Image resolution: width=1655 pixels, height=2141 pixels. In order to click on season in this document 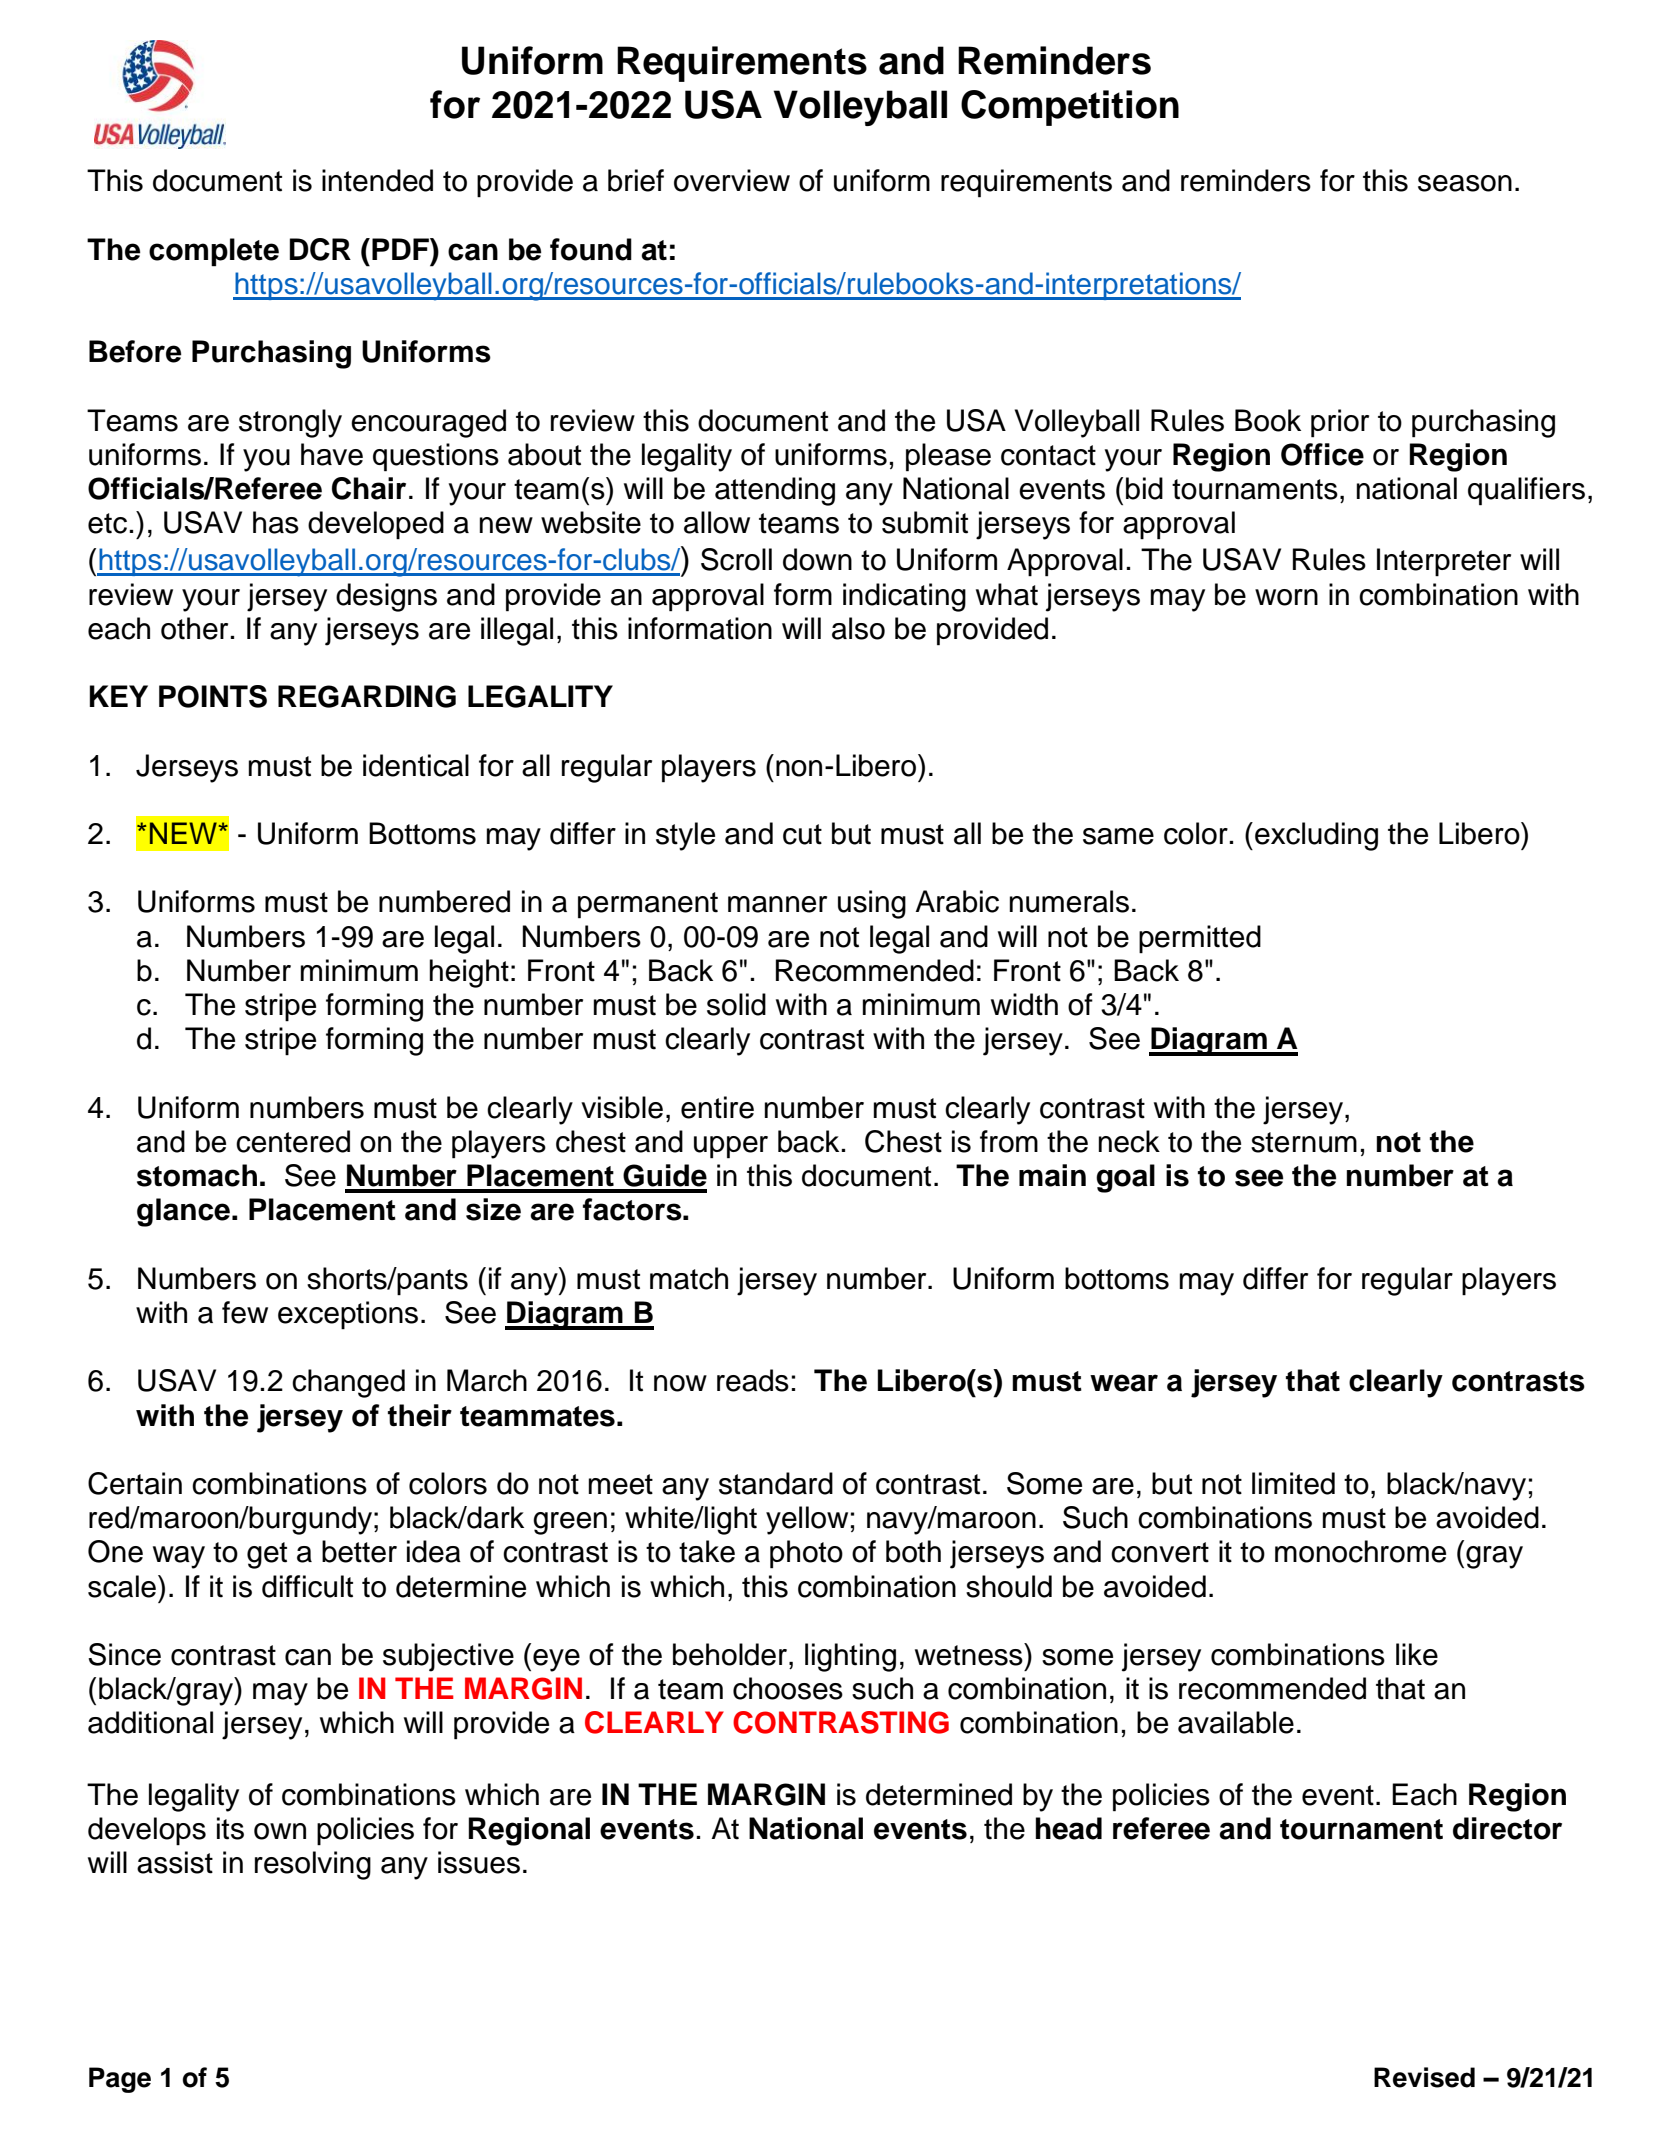, I will do `click(1465, 183)`.
